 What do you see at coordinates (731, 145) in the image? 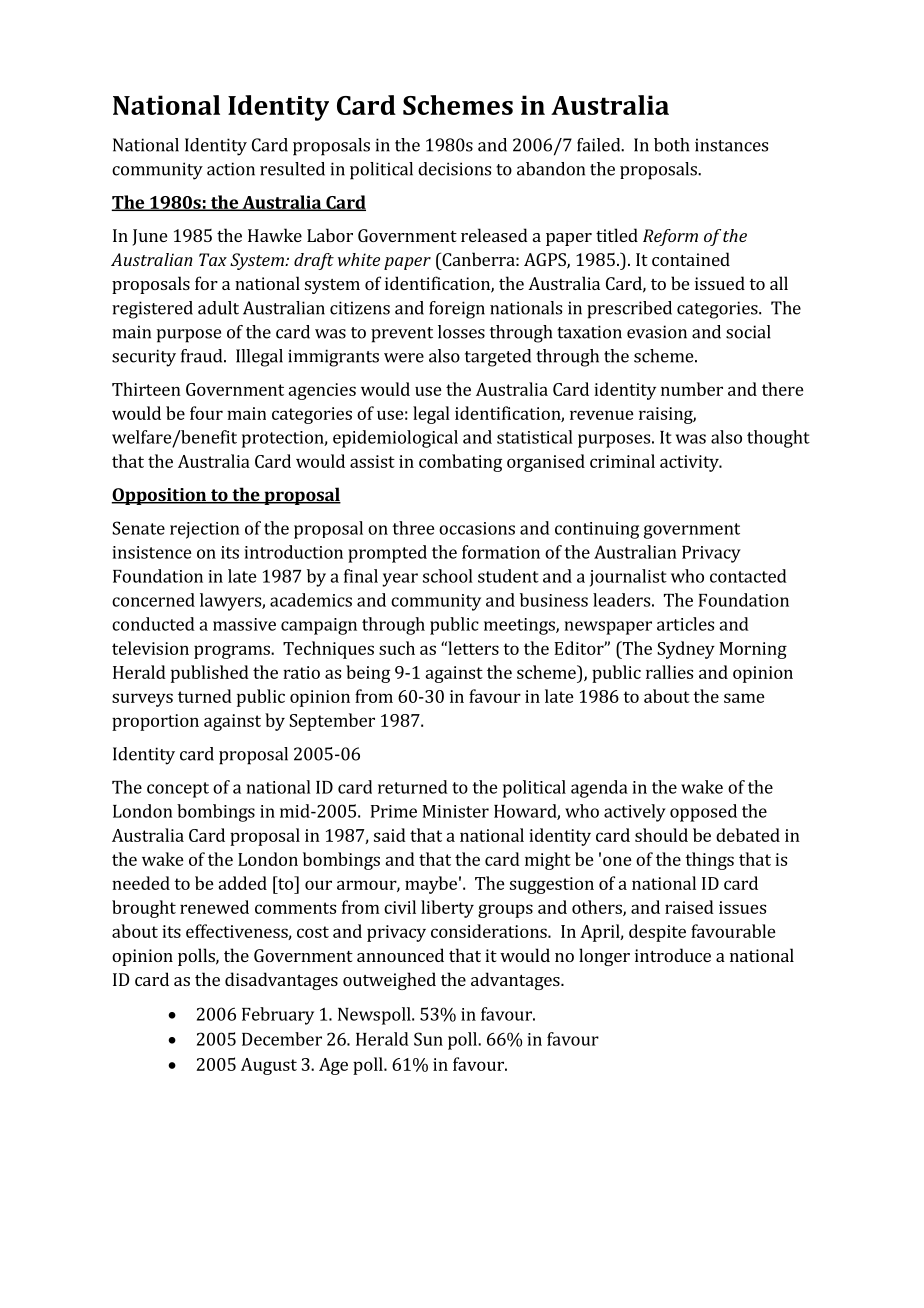
I see `instances` at bounding box center [731, 145].
